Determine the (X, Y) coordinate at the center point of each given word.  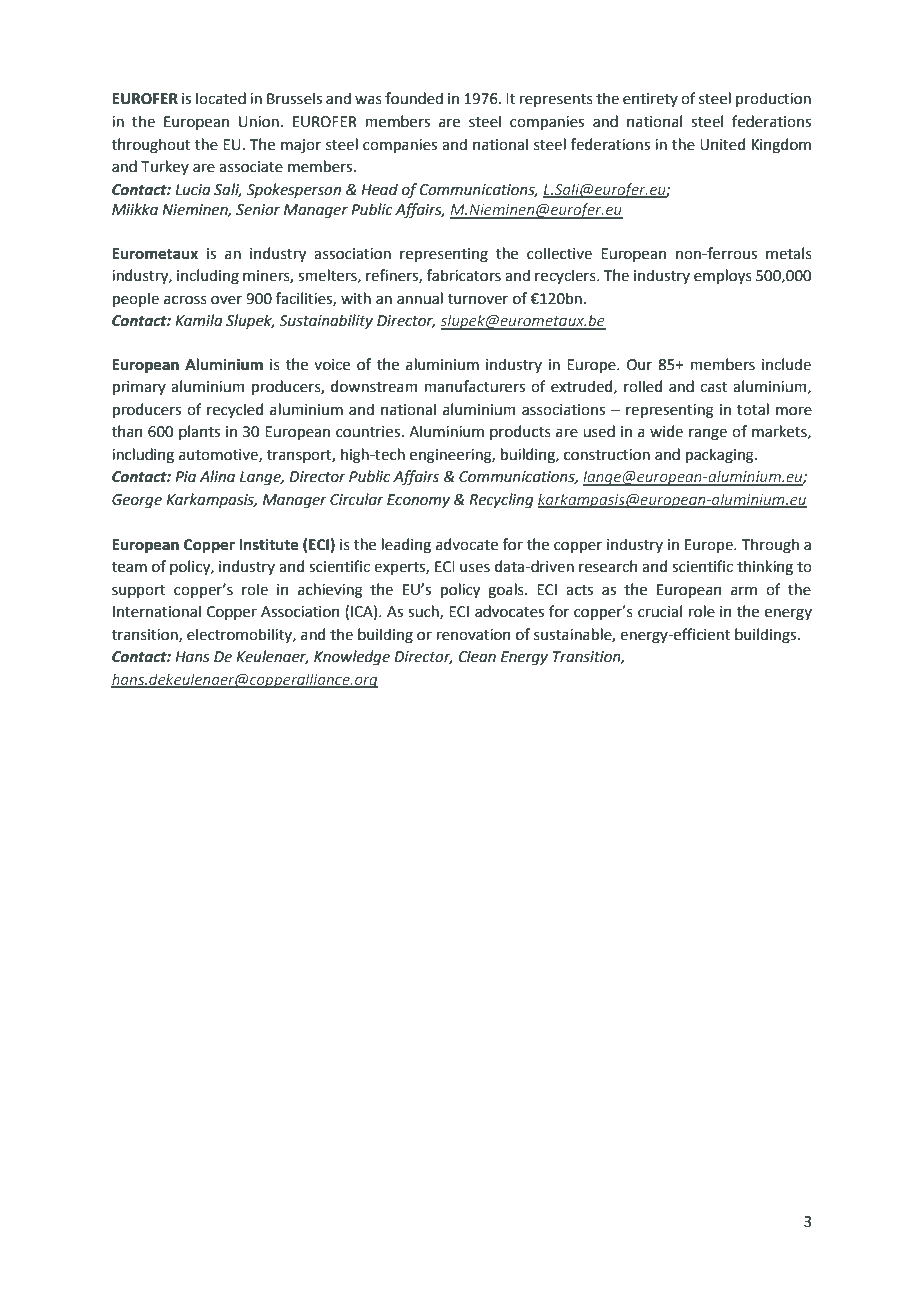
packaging (720, 456)
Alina (217, 476)
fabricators (464, 275)
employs (723, 276)
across (185, 300)
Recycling (501, 501)
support (139, 591)
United (722, 144)
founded (414, 98)
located (221, 98)
